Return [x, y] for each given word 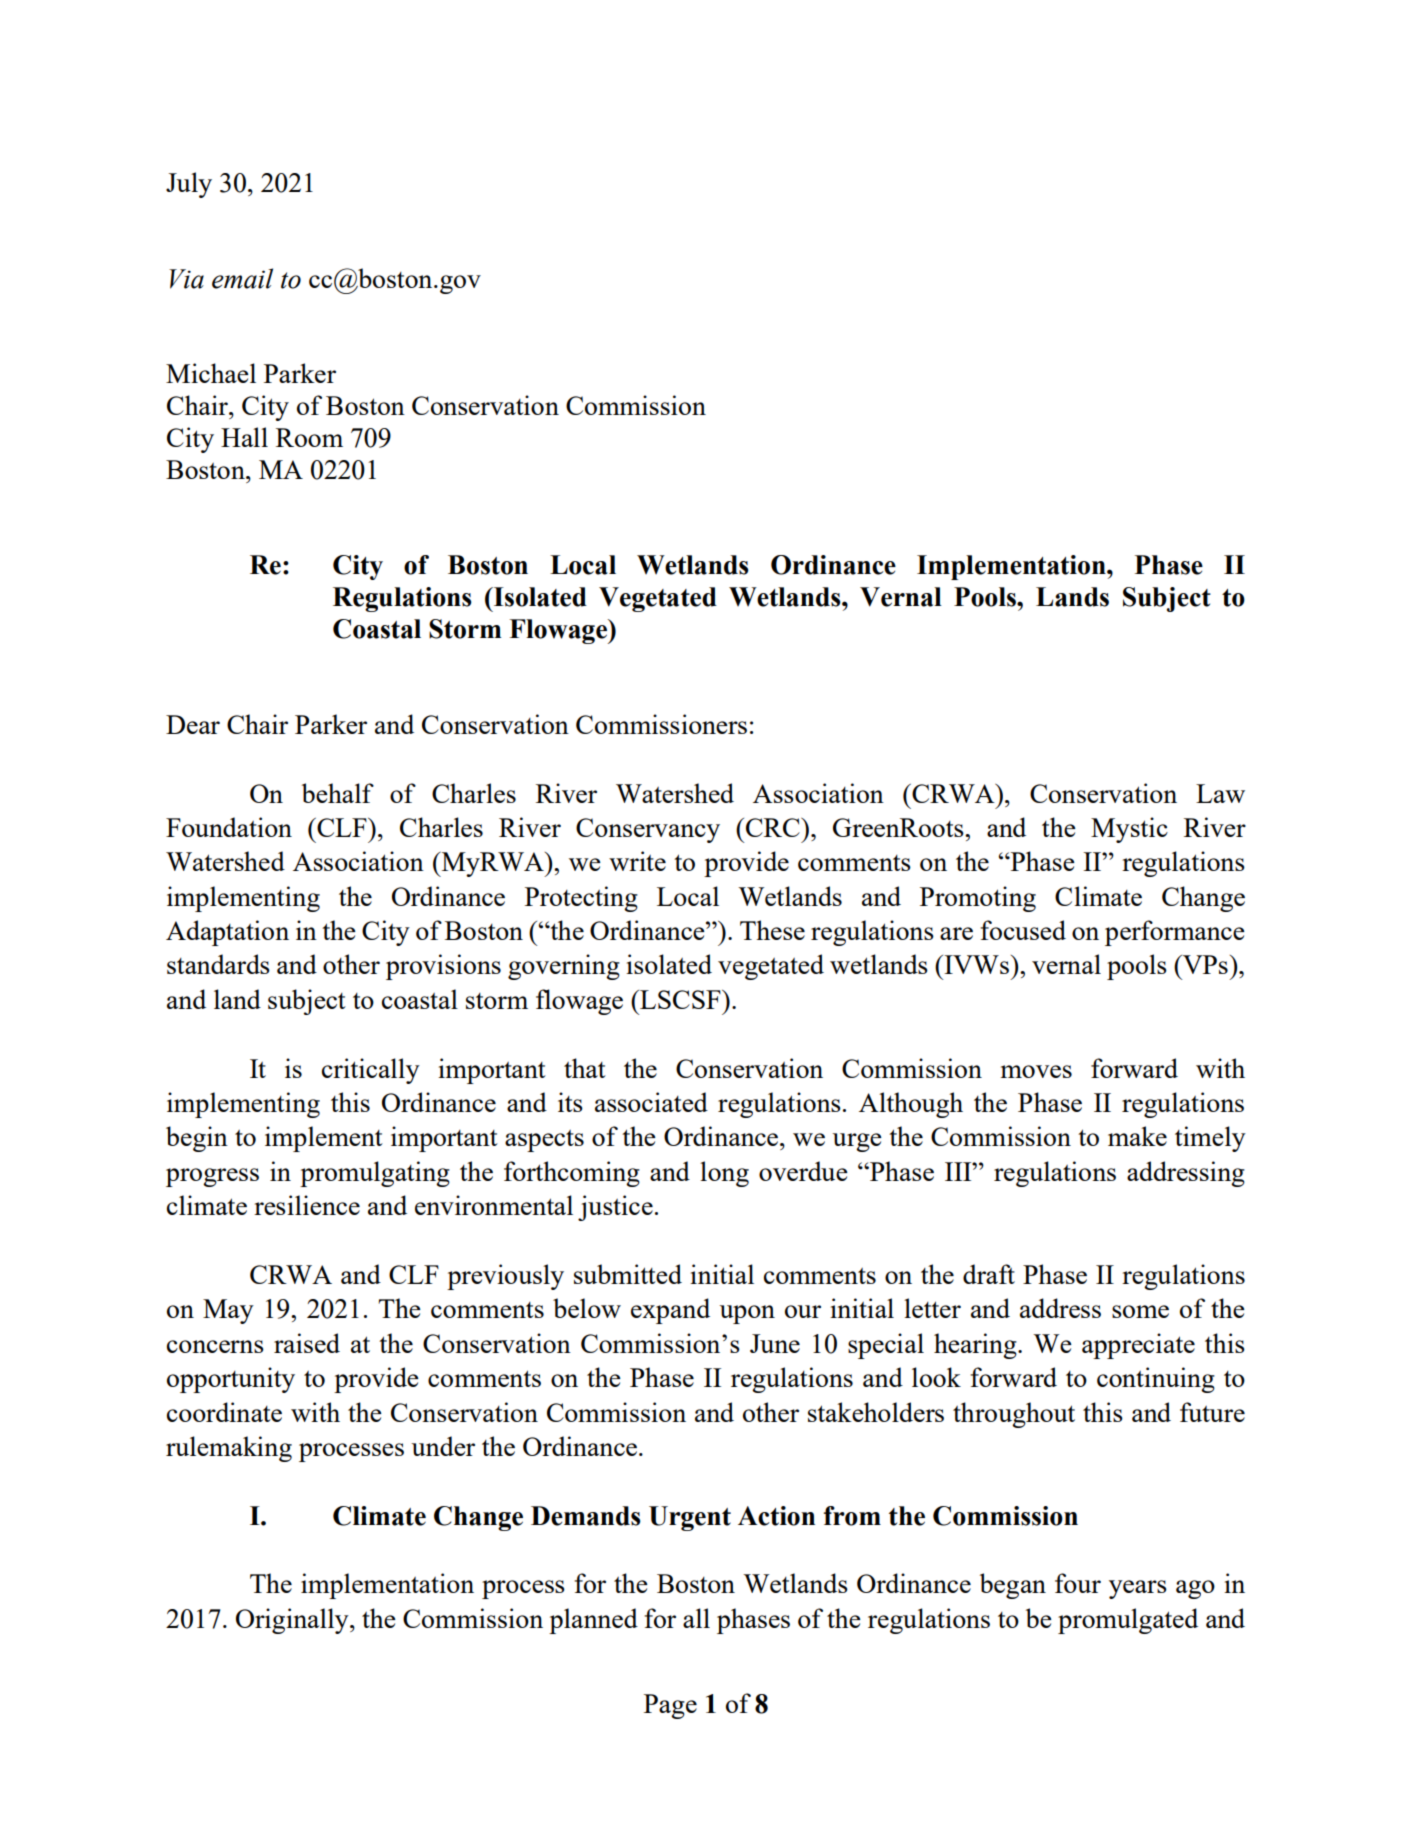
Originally [293, 1621]
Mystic [1129, 830]
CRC [774, 827]
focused [1023, 930]
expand [670, 1311]
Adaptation [227, 933]
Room [309, 437]
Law [1220, 793]
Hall [244, 437]
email [242, 278]
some [1140, 1311]
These [772, 930]
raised [307, 1343]
